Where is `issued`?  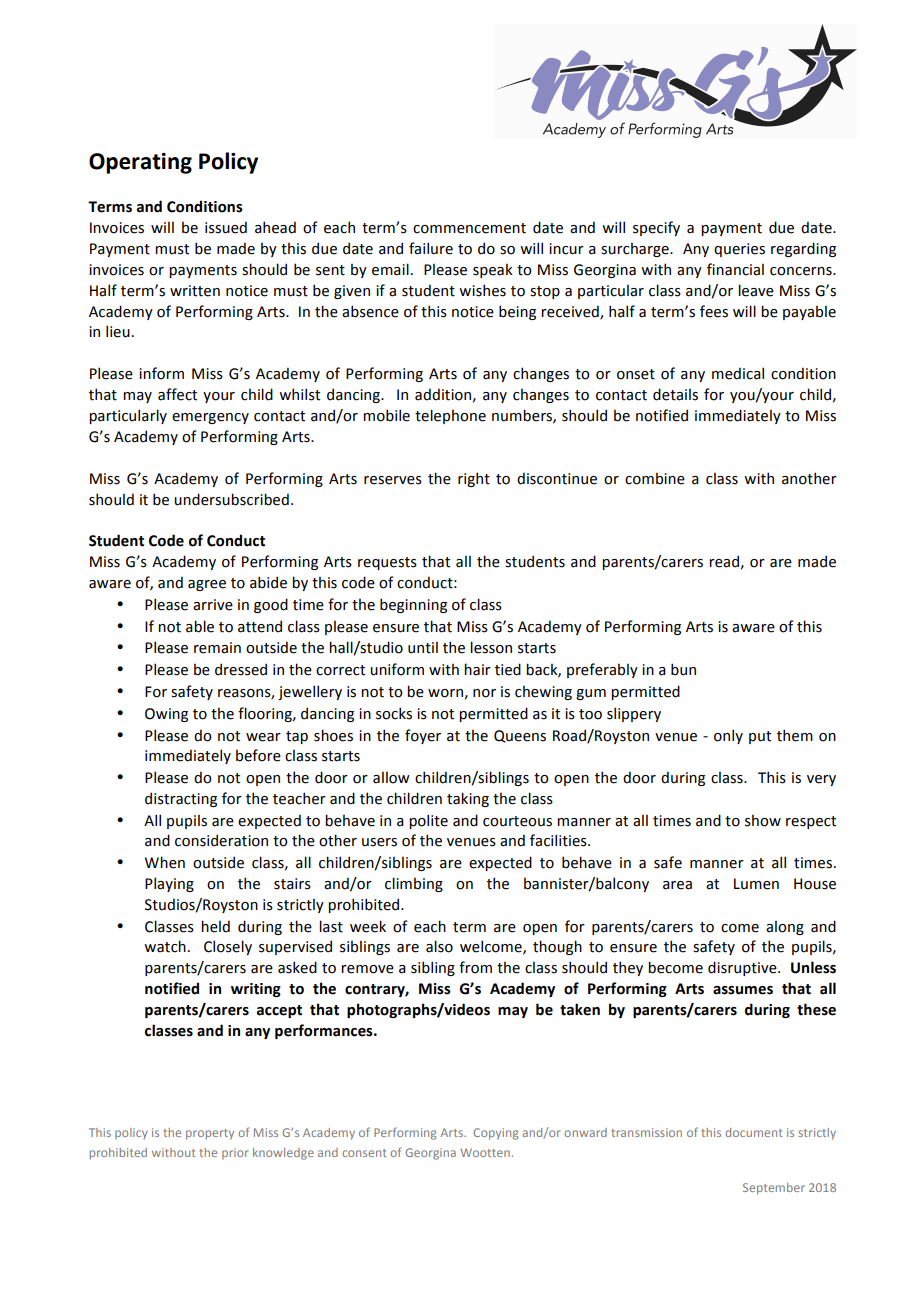
issued is located at coordinates (226, 227).
